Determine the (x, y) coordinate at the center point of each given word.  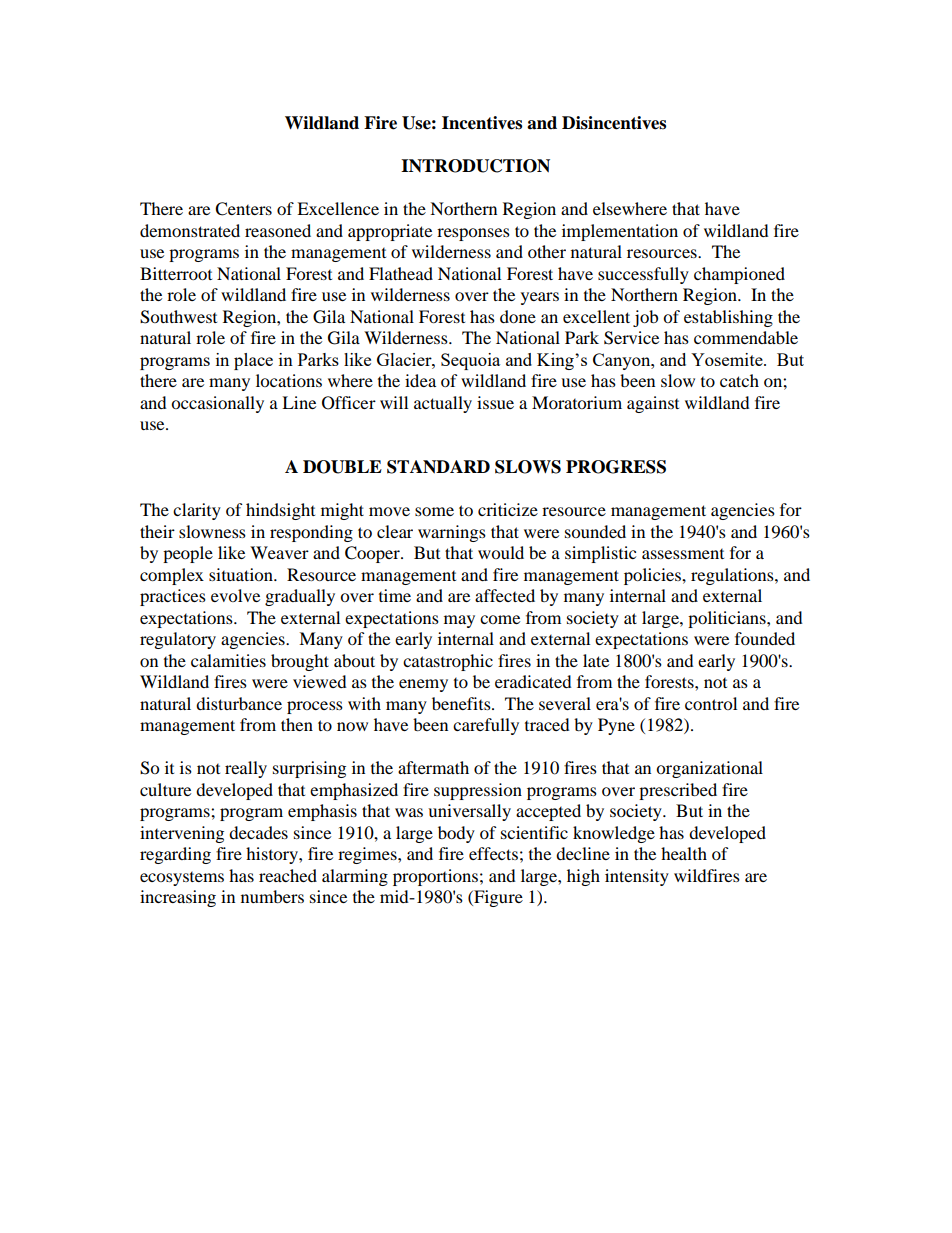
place (253, 361)
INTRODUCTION (475, 166)
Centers (243, 209)
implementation (620, 232)
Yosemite (728, 359)
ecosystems (182, 879)
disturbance (239, 703)
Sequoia (470, 361)
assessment (683, 554)
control (711, 703)
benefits (462, 703)
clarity (197, 511)
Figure (497, 898)
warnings (452, 533)
